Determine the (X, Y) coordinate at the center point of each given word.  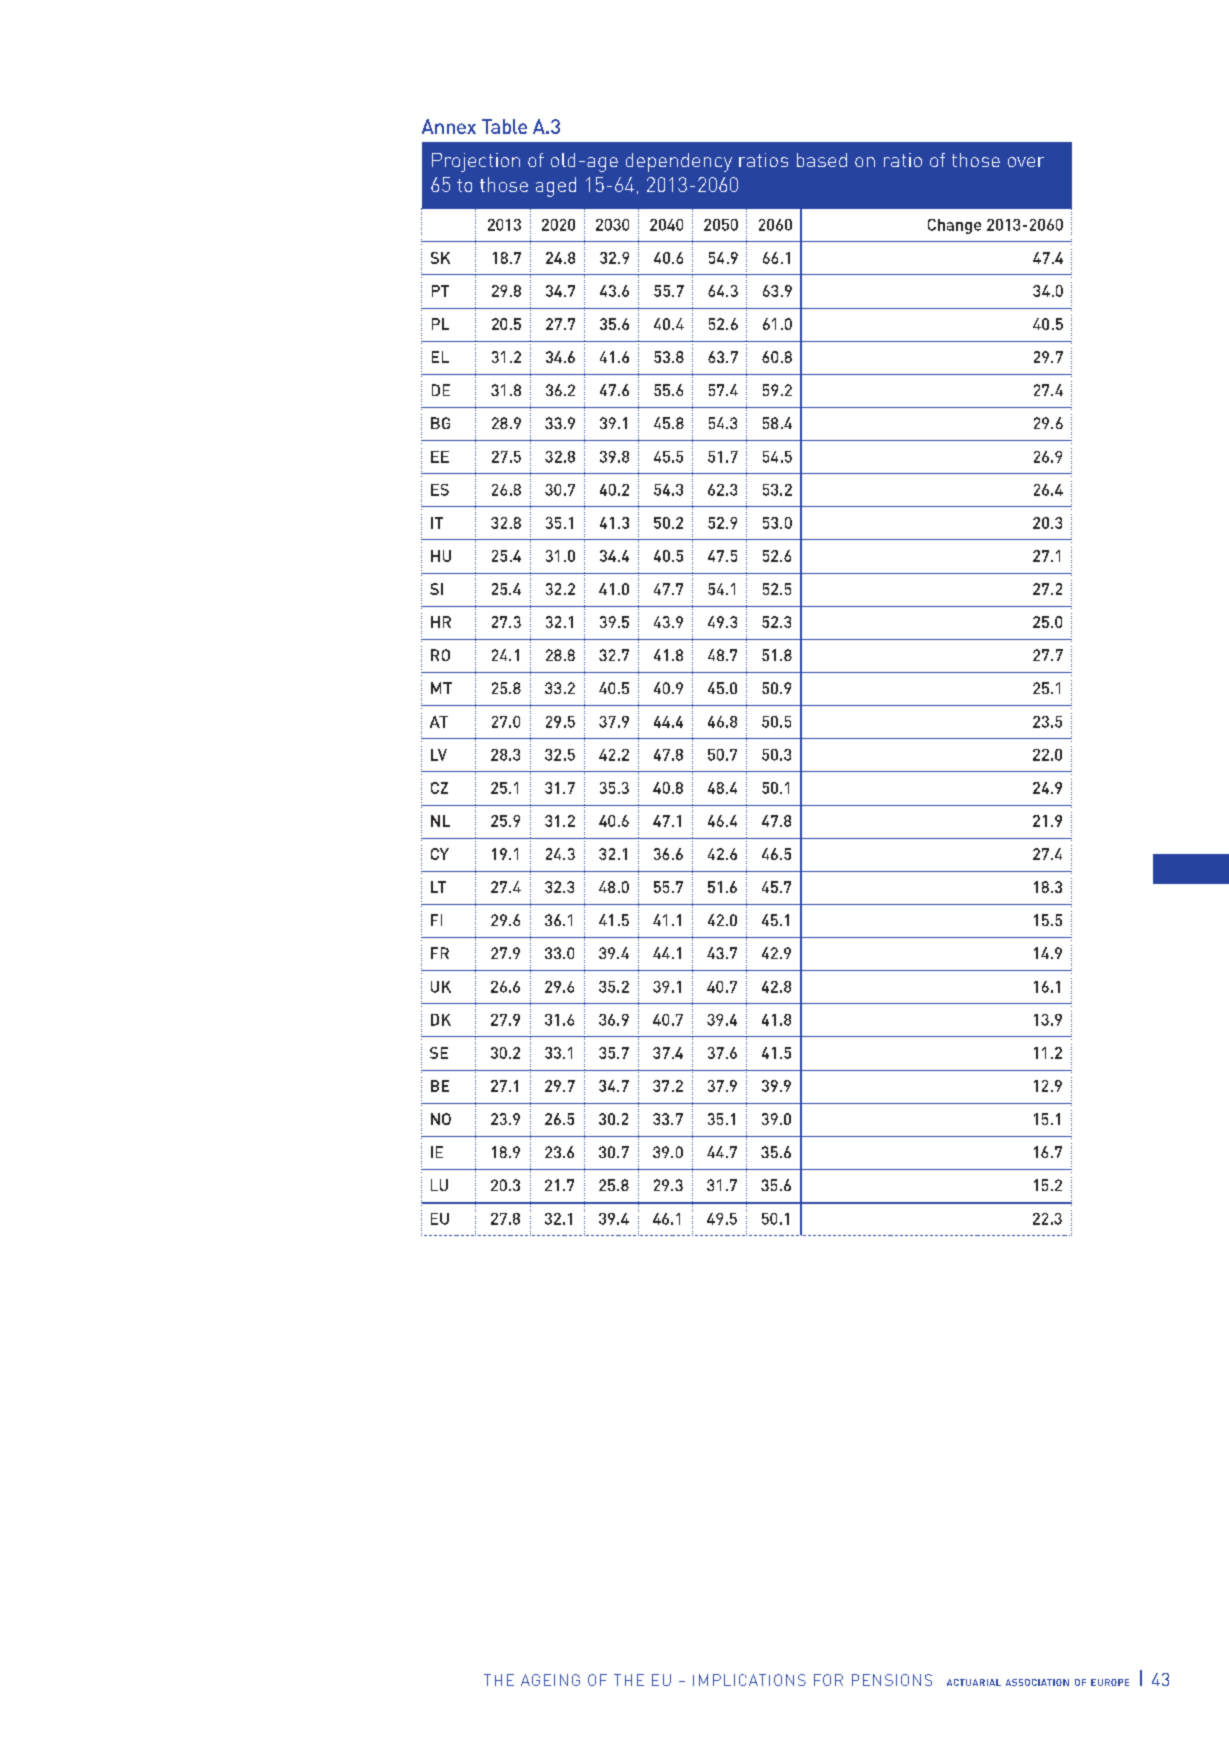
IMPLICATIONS (749, 1680)
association (1037, 1682)
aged (556, 187)
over (1026, 162)
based (822, 160)
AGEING (550, 1680)
